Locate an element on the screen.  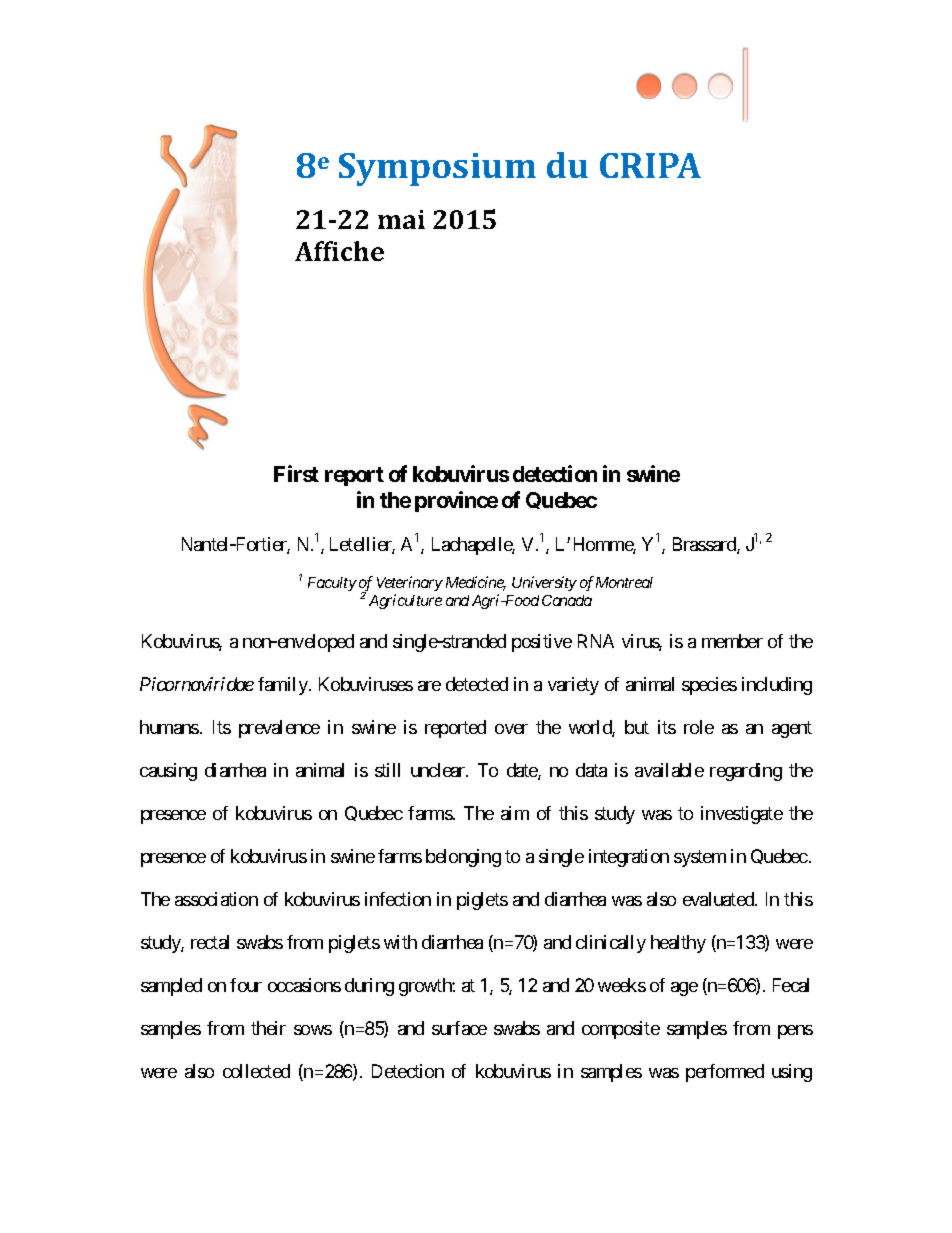
investigate is located at coordinates (742, 815).
